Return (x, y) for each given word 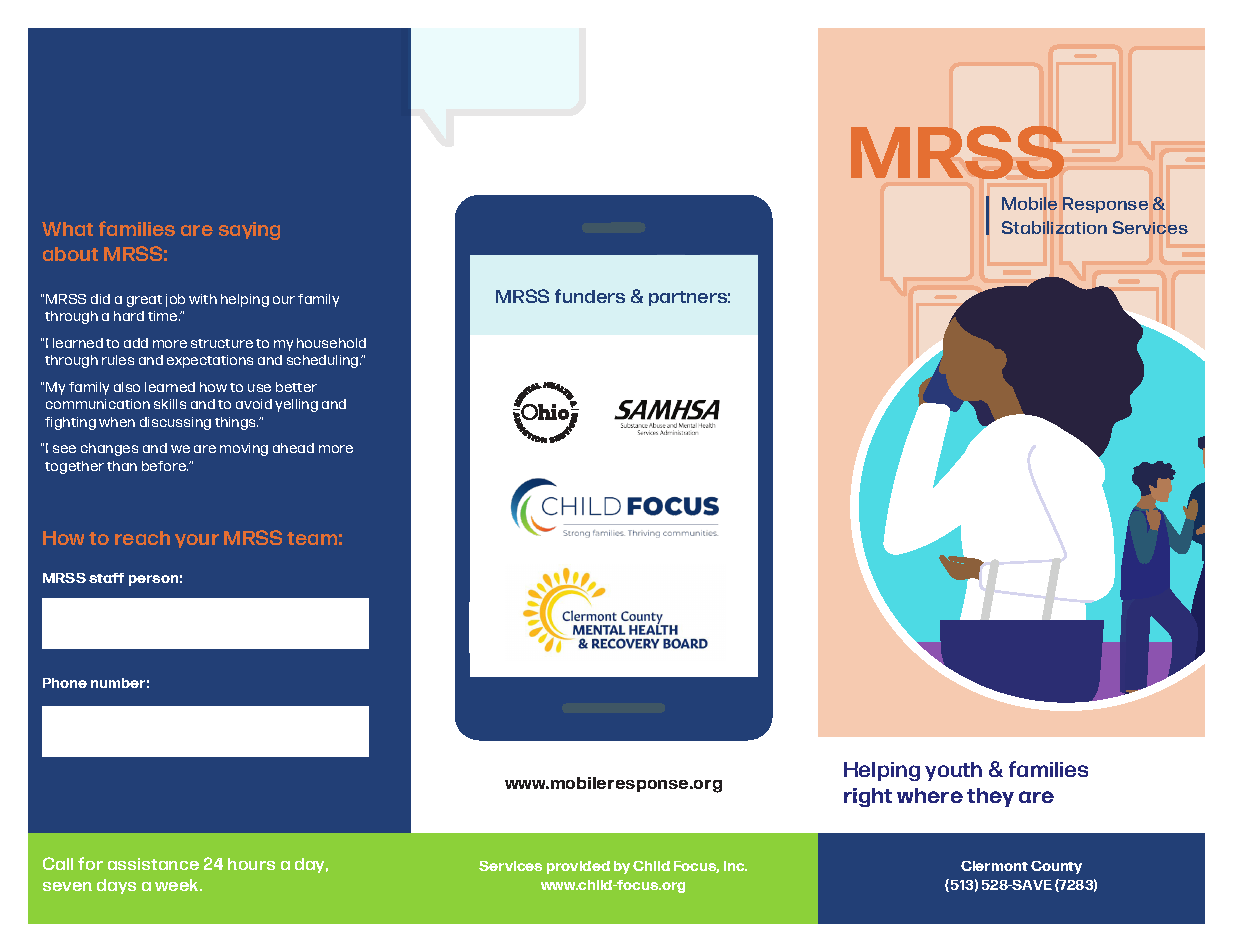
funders (590, 296)
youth (953, 771)
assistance (153, 864)
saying (249, 231)
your (197, 541)
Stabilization (1054, 227)
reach (142, 538)
